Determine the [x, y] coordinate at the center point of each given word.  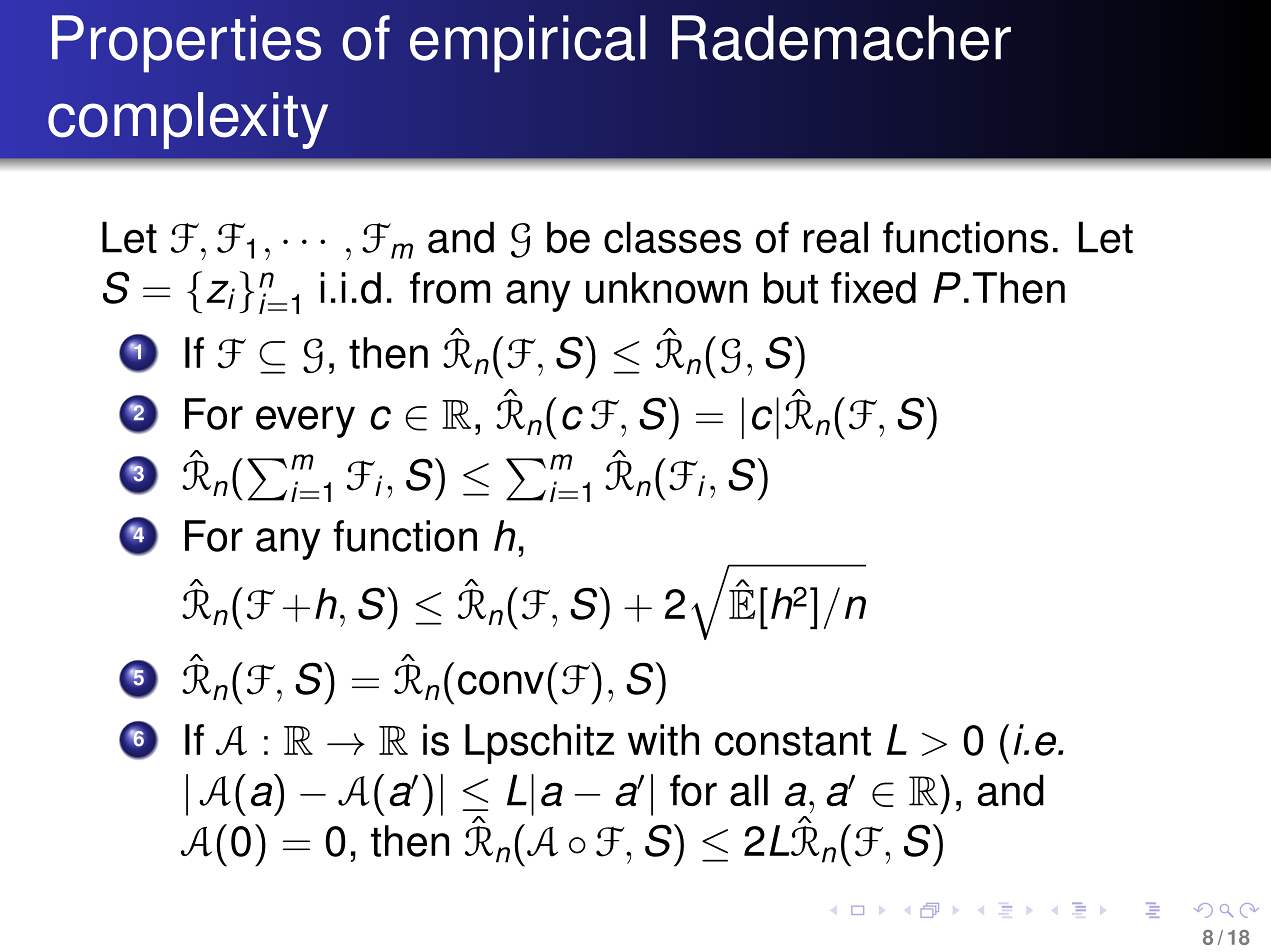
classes [672, 237]
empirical [528, 44]
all [749, 790]
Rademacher [841, 38]
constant [793, 741]
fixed [873, 288]
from [450, 288]
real [836, 237]
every [305, 422]
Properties [186, 44]
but [791, 288]
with [663, 740]
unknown [666, 288]
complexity [188, 120]
